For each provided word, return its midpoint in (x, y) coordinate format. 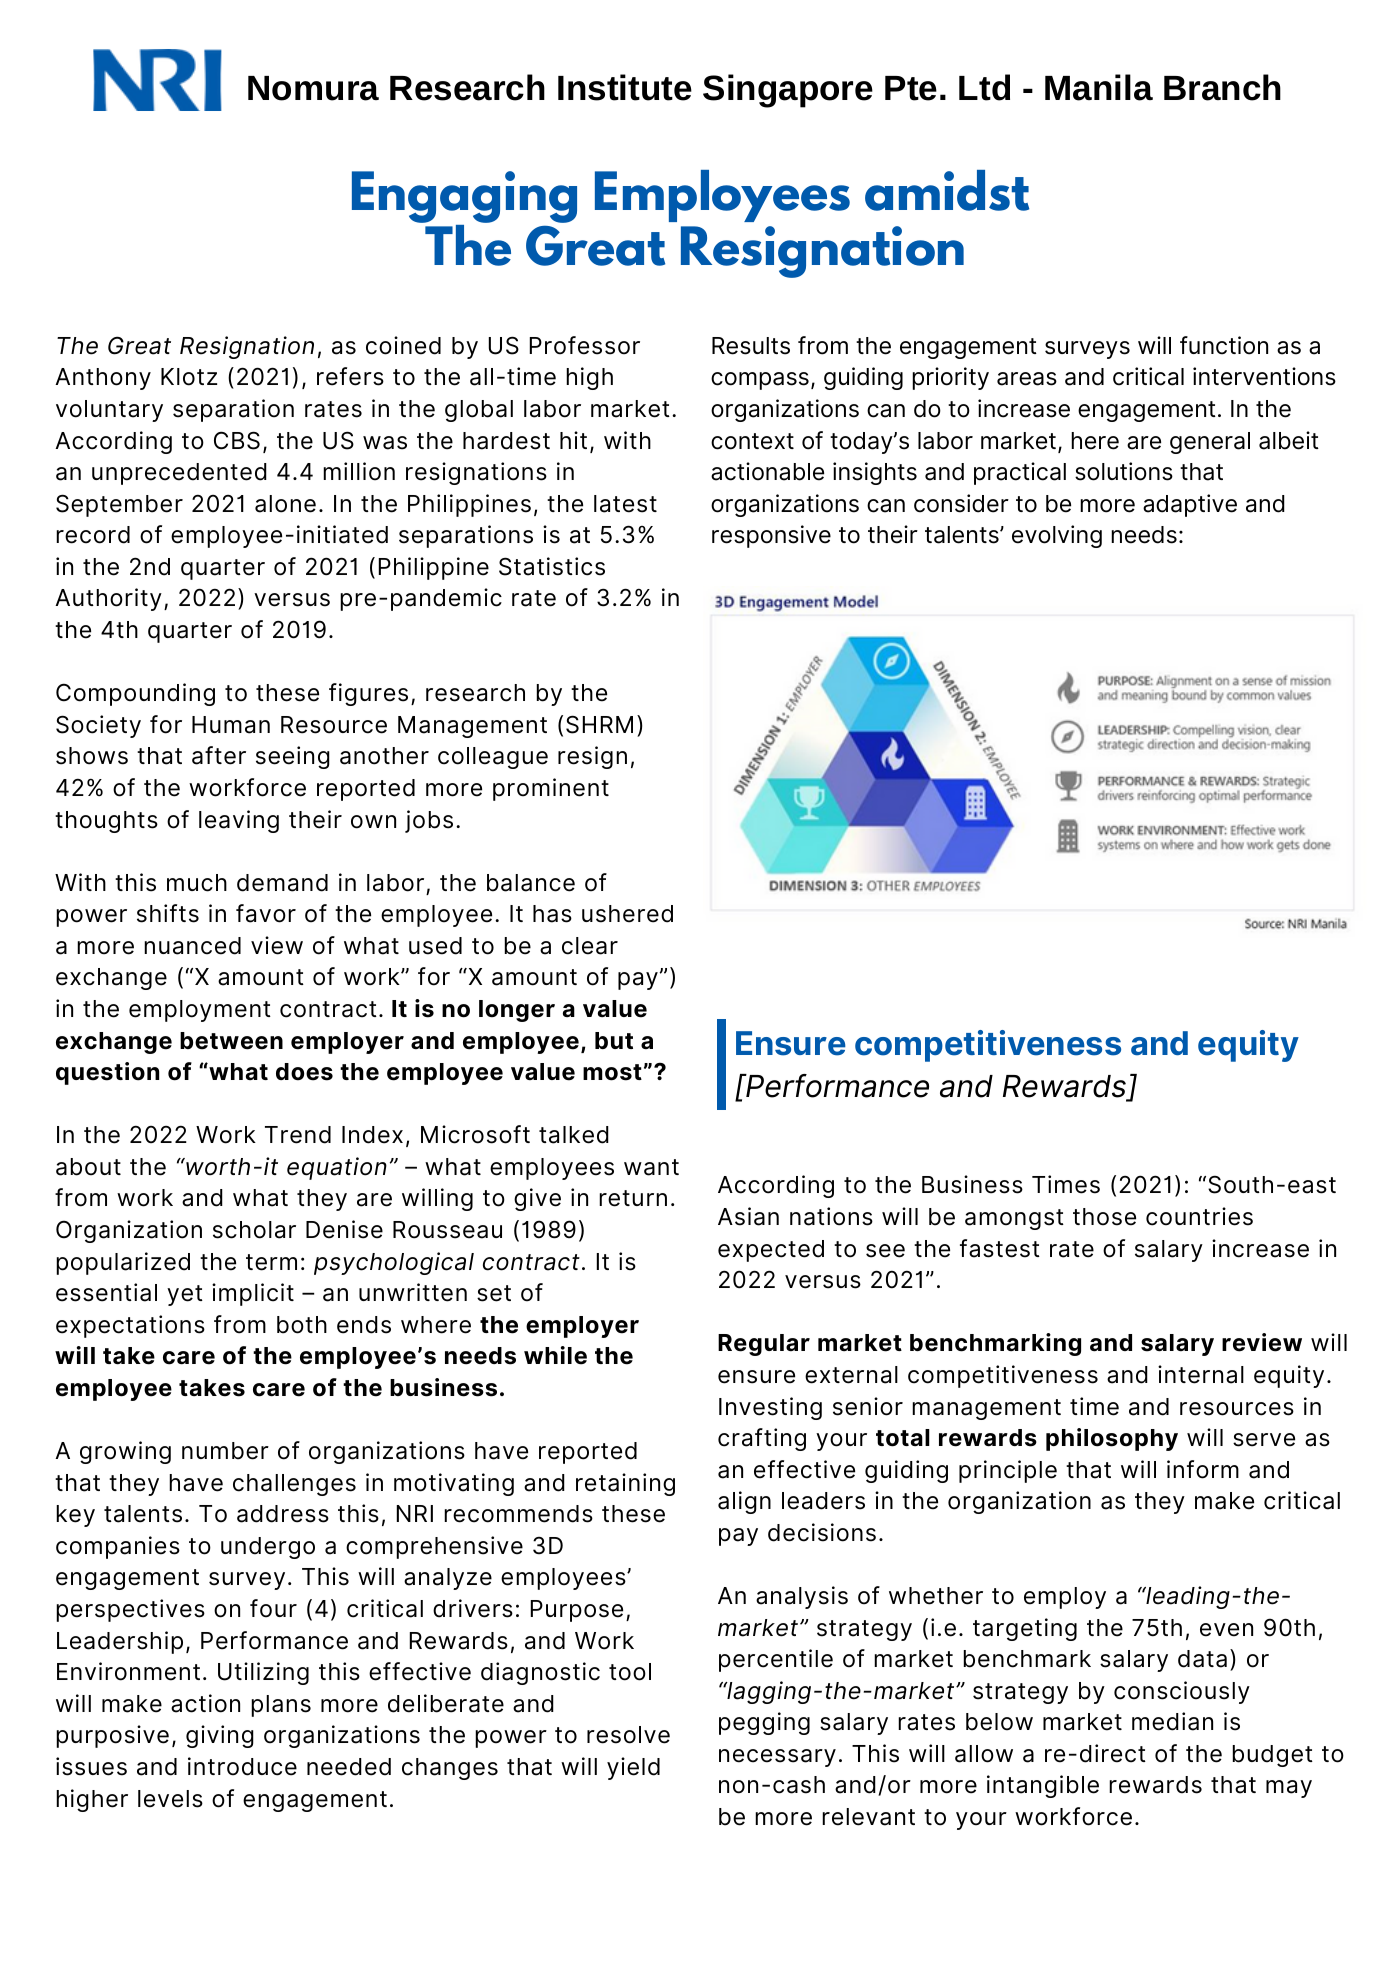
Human (231, 725)
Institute (625, 87)
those (1104, 1217)
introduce (242, 1766)
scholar (254, 1230)
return (633, 1198)
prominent (551, 789)
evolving (1057, 536)
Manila (1099, 87)
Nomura (313, 88)
